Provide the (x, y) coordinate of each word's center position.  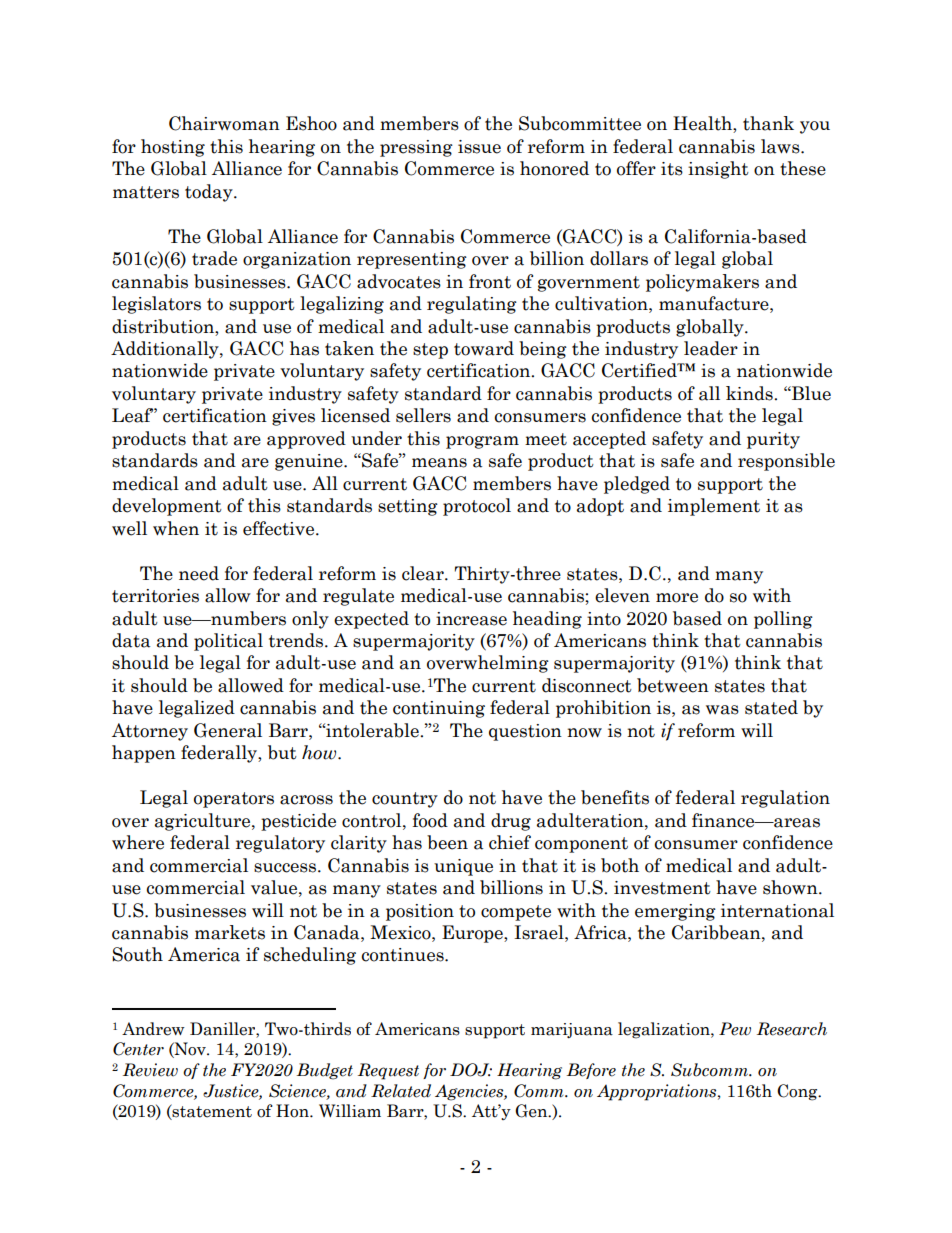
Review (150, 1070)
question (525, 732)
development (167, 507)
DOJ (471, 1070)
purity (773, 440)
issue (479, 147)
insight (718, 170)
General (228, 730)
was (722, 710)
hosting (173, 148)
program (482, 442)
